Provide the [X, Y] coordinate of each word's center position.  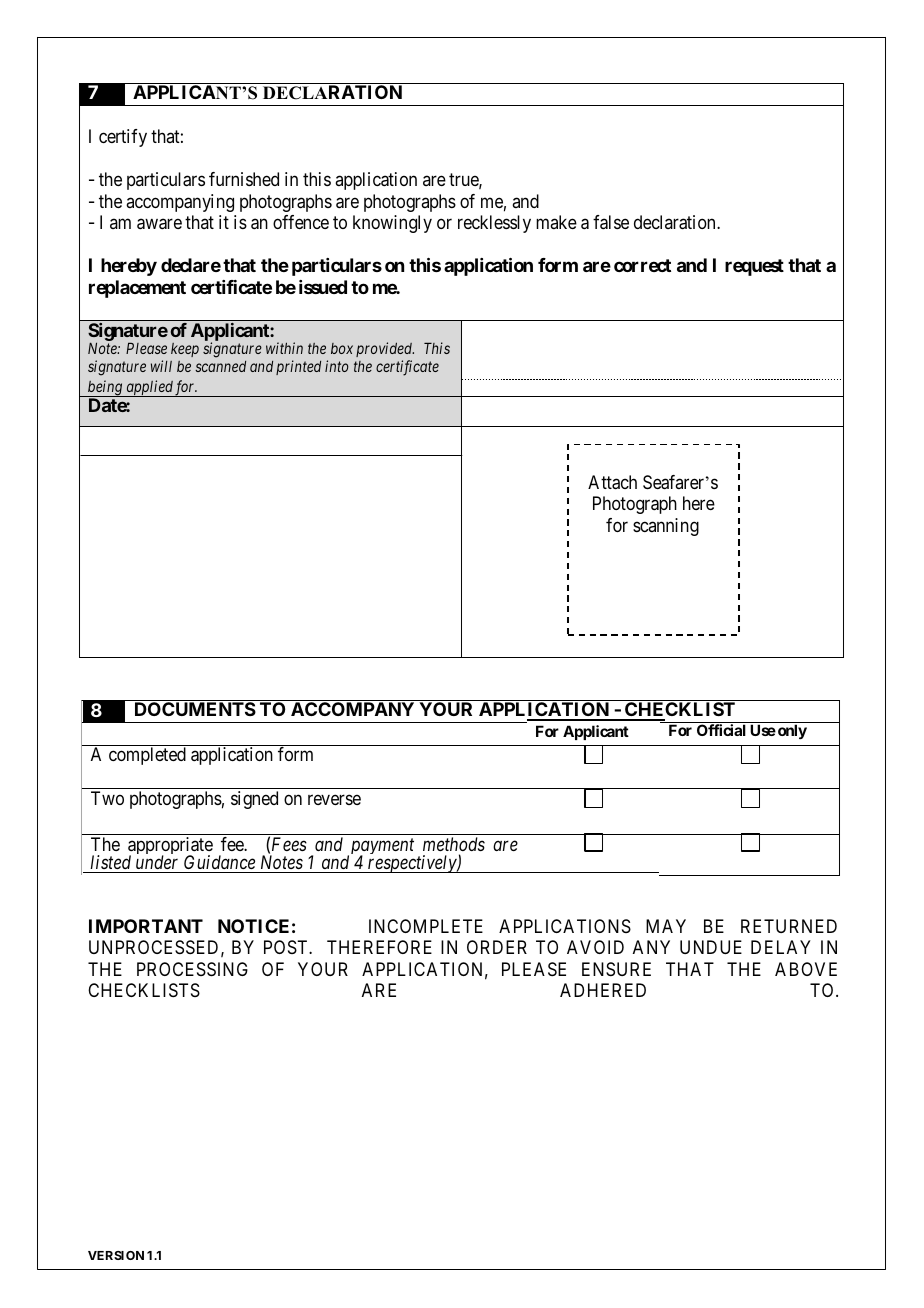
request [754, 267]
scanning [666, 527]
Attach [612, 482]
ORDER [497, 947]
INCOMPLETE [426, 926]
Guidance [220, 864]
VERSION [116, 1255]
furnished [244, 179]
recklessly [494, 224]
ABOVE [806, 969]
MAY [666, 926]
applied [150, 388]
